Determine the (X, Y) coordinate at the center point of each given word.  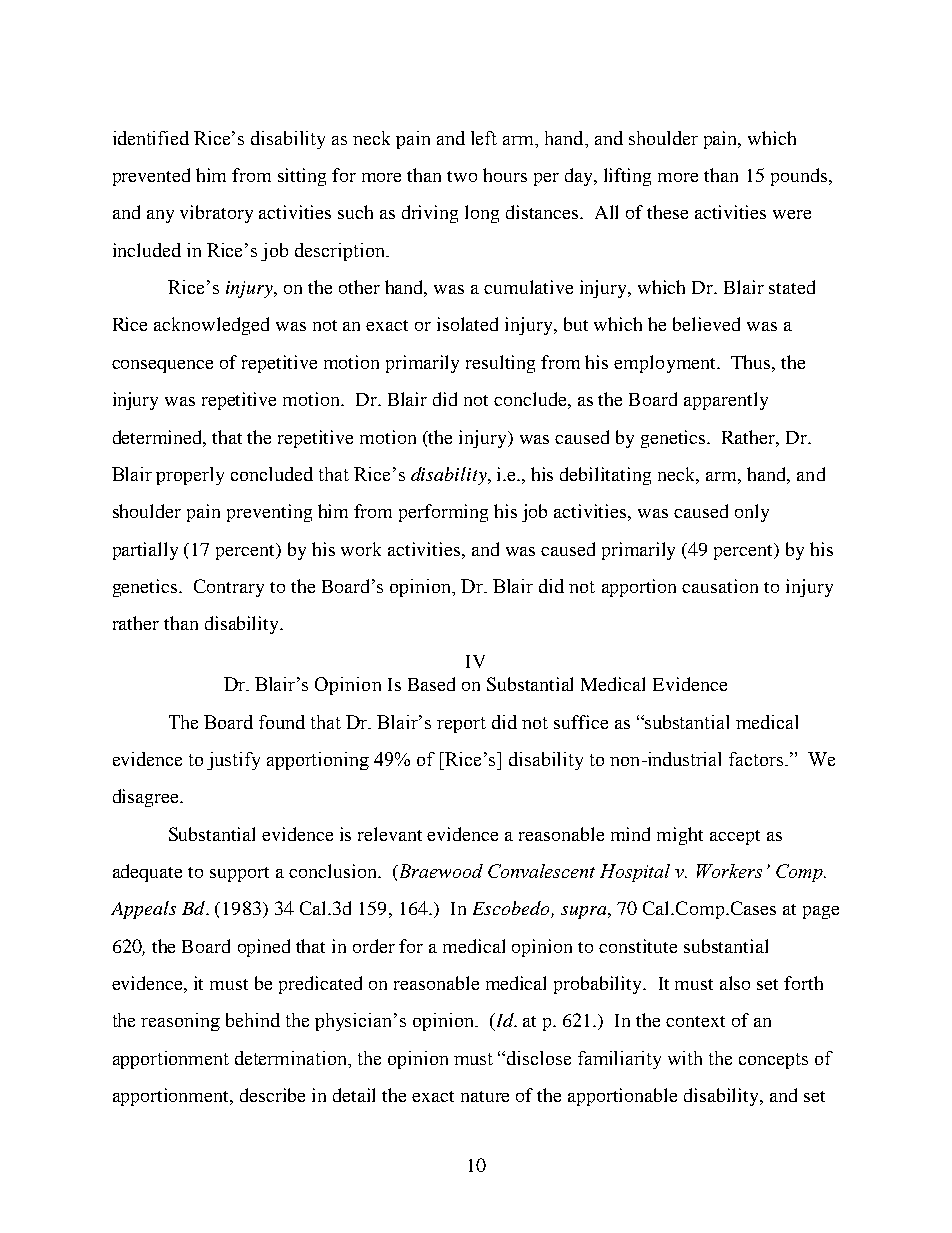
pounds (800, 177)
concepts (773, 1061)
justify (233, 761)
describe (272, 1095)
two (462, 176)
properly (190, 476)
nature (485, 1096)
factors (756, 759)
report (461, 725)
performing (443, 513)
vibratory (216, 214)
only (752, 513)
